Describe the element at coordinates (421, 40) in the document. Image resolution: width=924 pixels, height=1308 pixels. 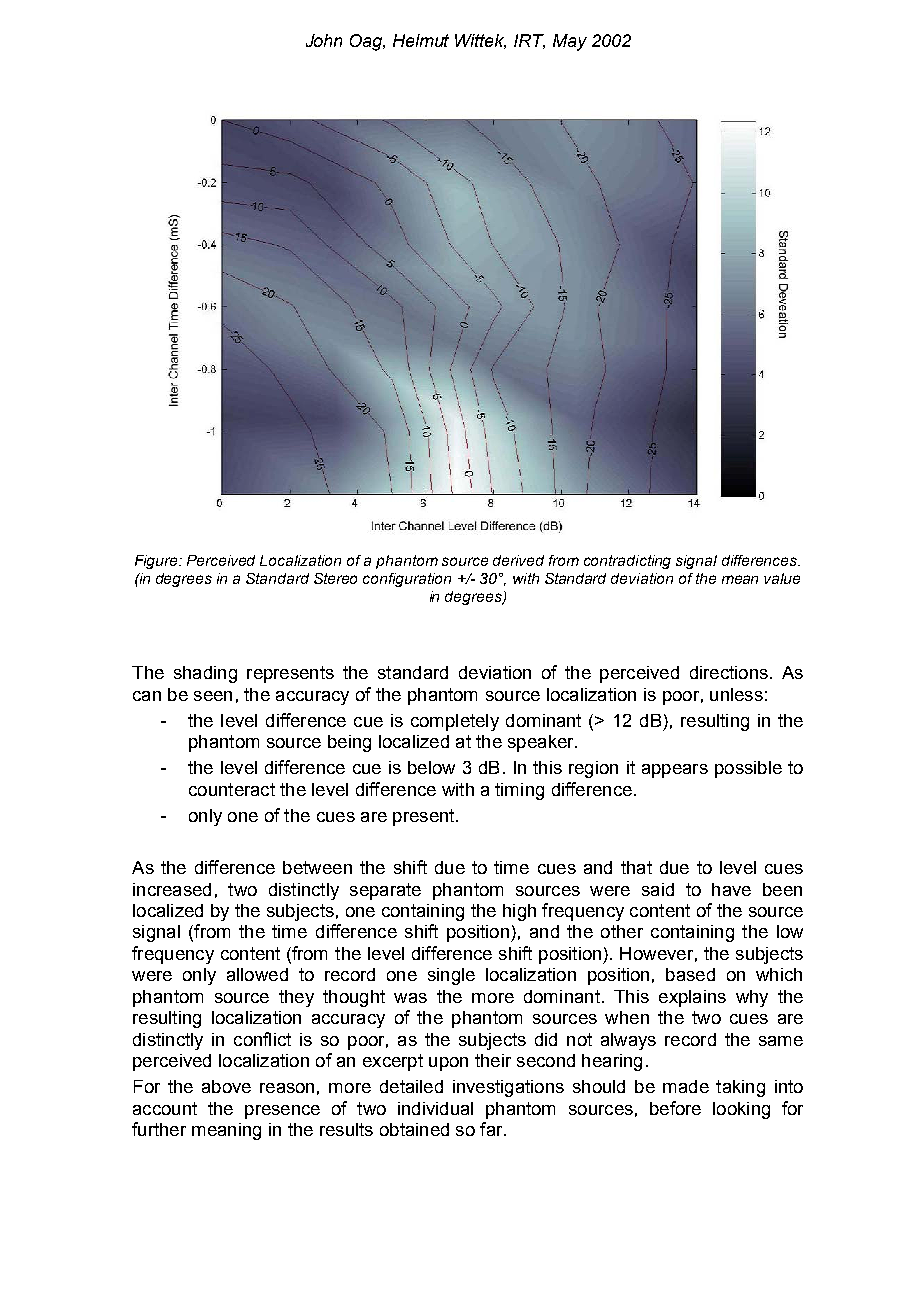
I see `Helmut` at that location.
